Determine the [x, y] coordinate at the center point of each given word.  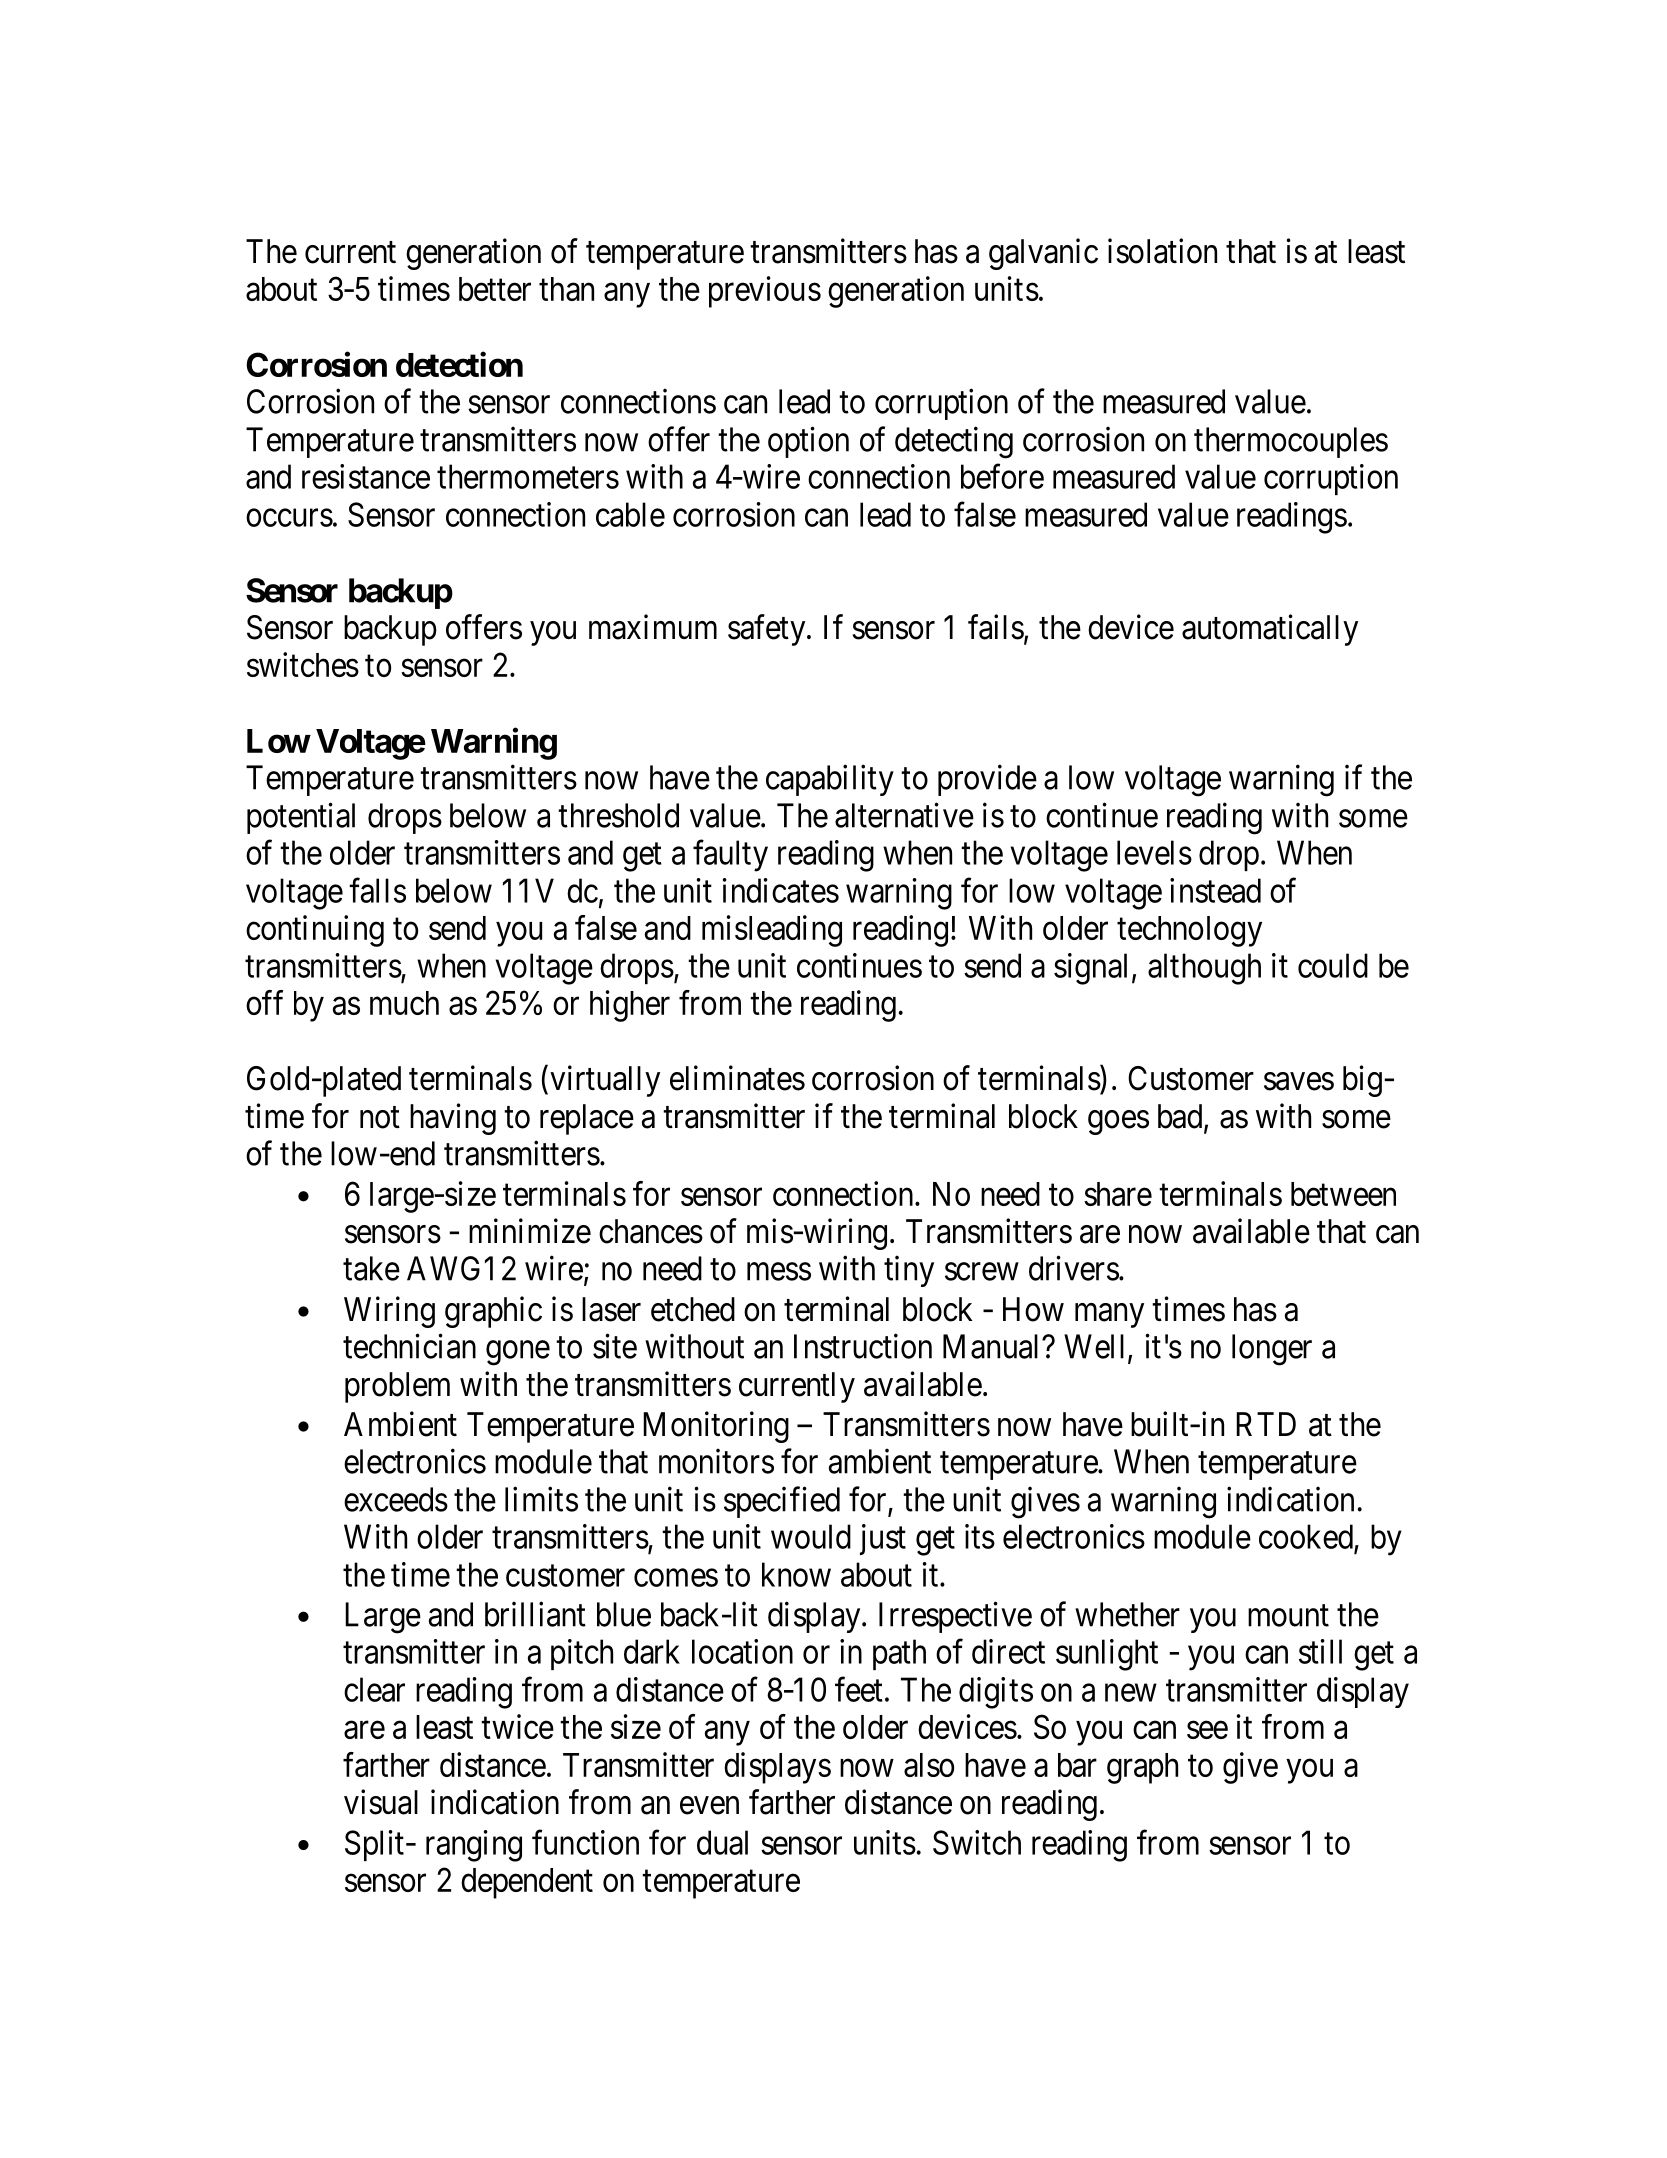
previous [765, 292]
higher [630, 1006]
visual [381, 1802]
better [495, 289]
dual [722, 1842]
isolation [1162, 251]
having [453, 1119]
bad [1181, 1117]
